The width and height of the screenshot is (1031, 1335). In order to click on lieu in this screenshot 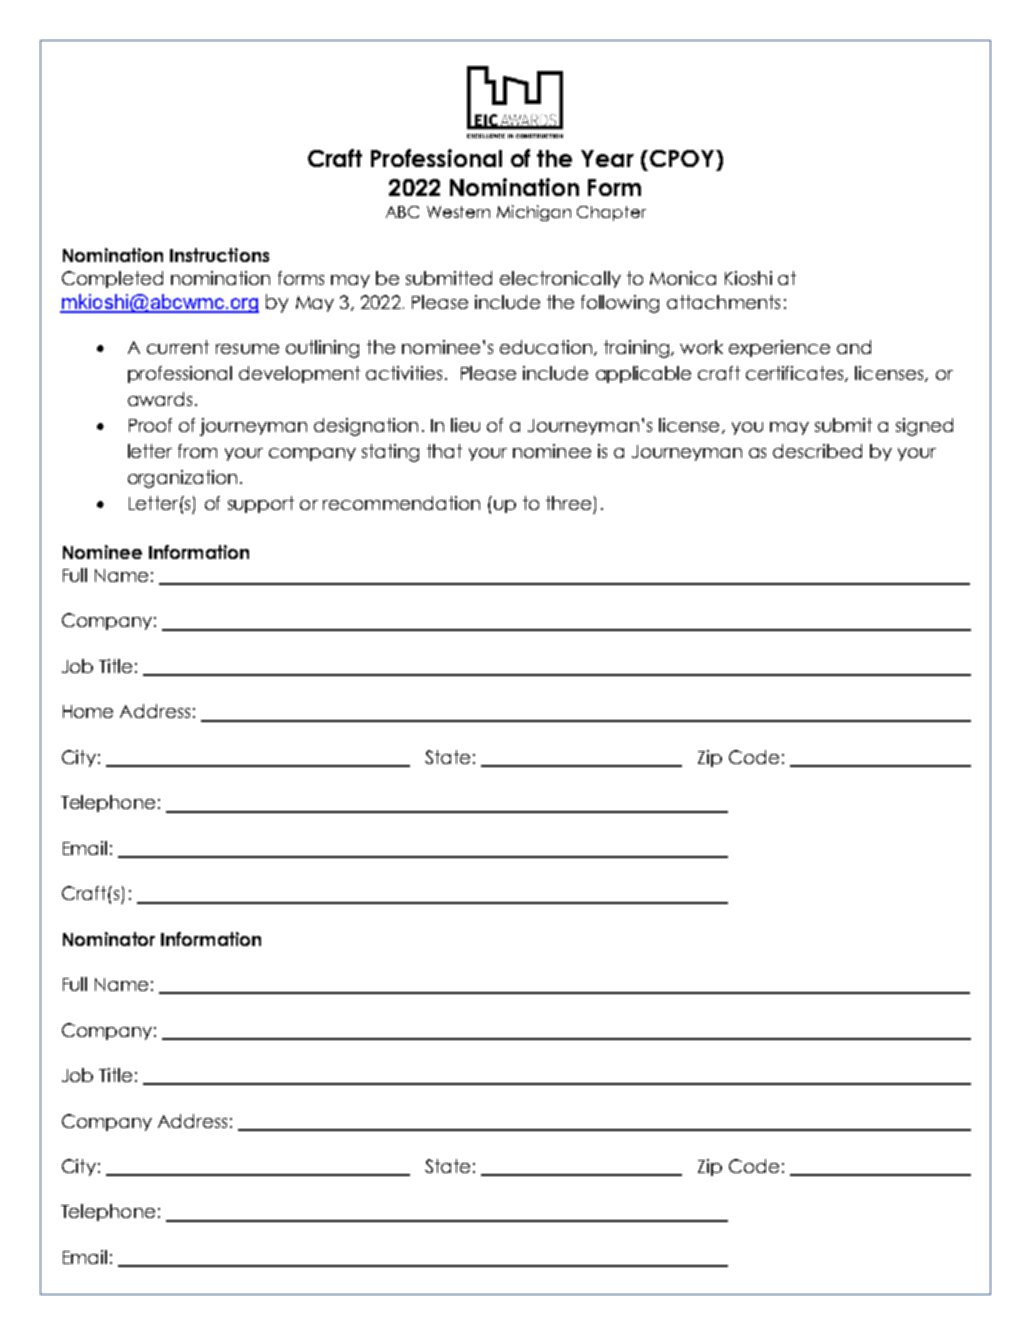, I will do `click(465, 425)`.
